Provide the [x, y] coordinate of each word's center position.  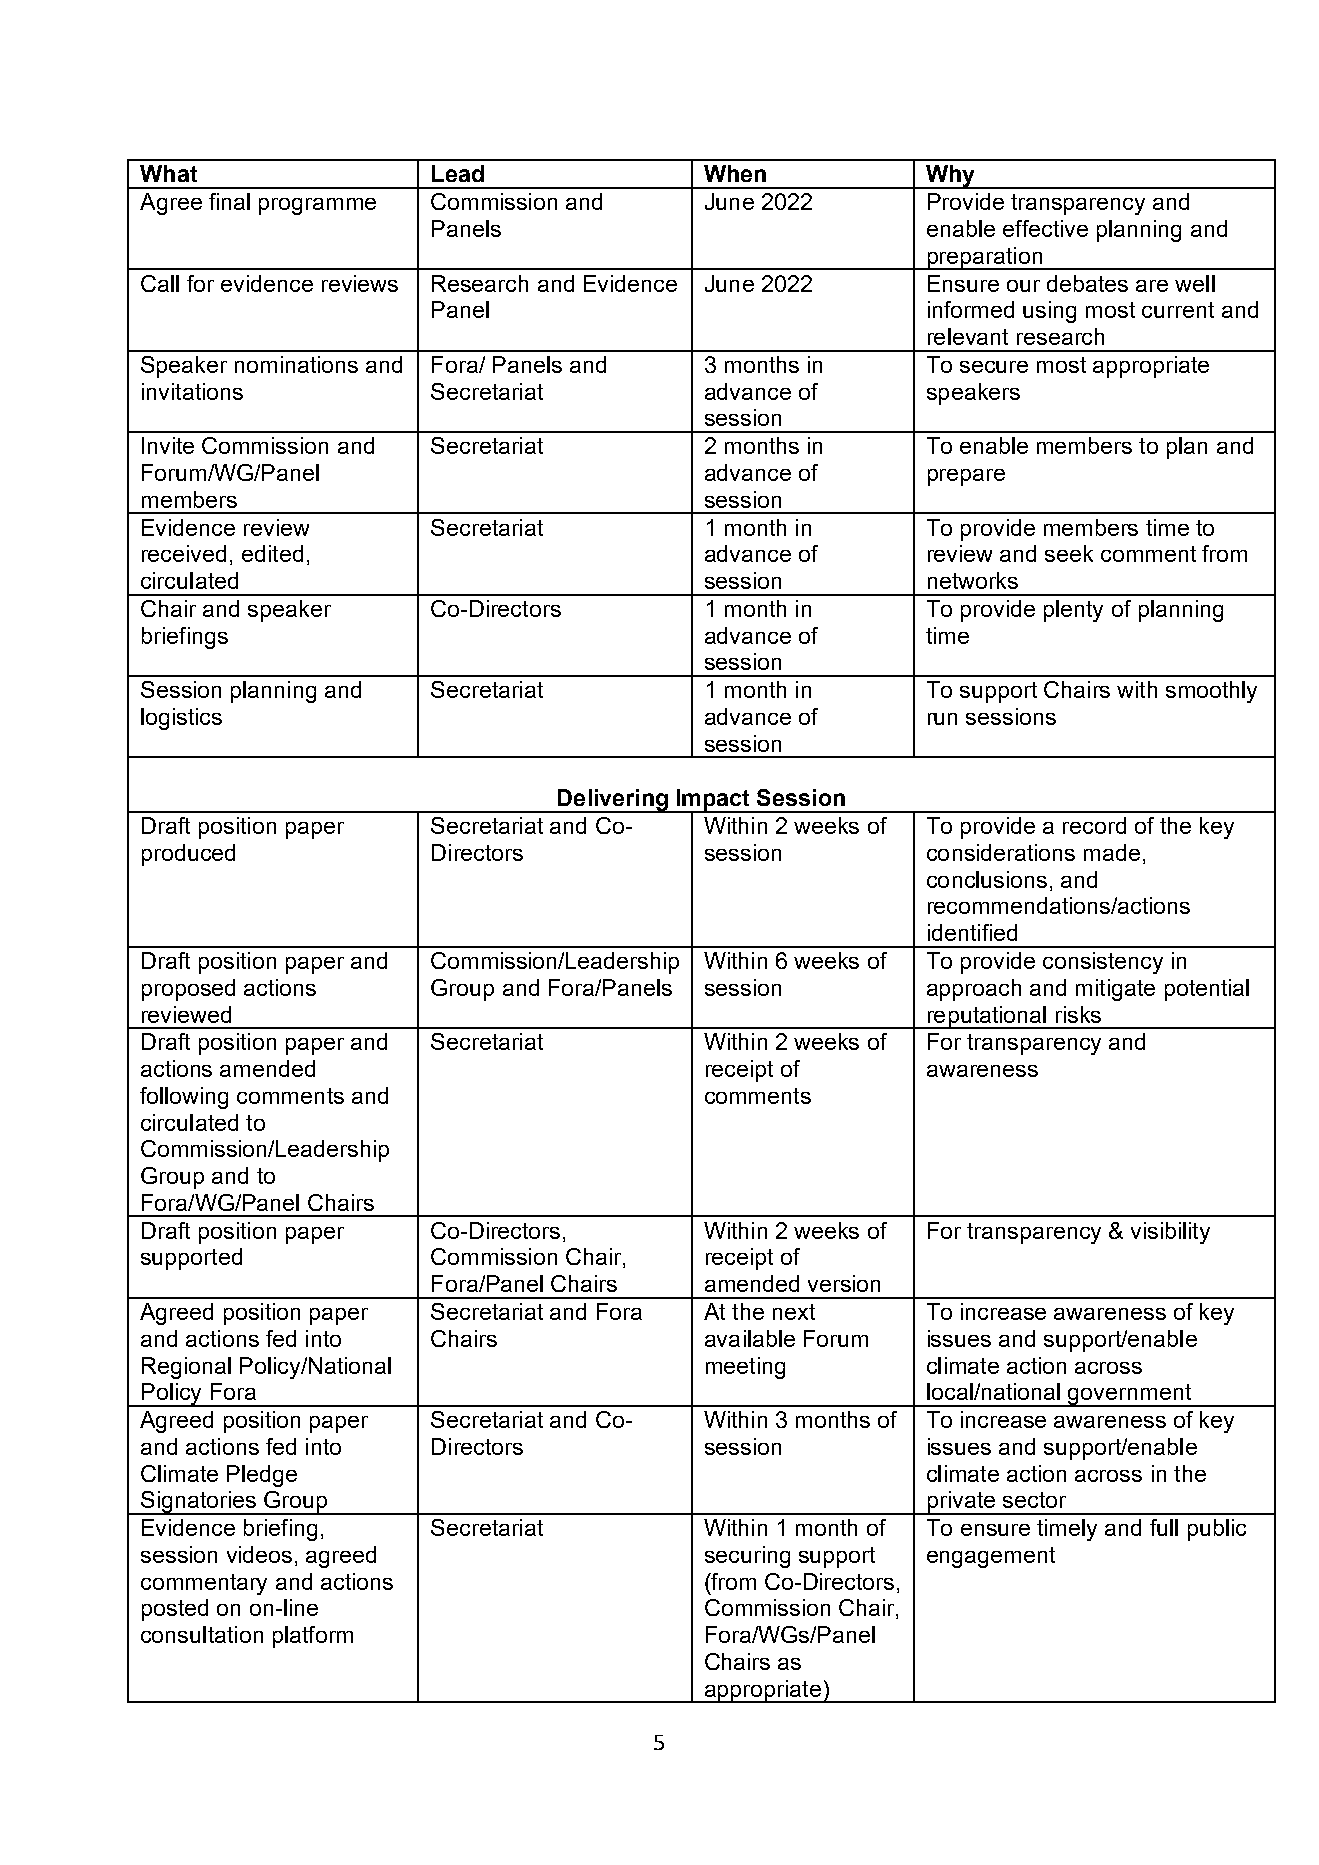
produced [188, 855]
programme [317, 206]
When [735, 173]
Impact [714, 801]
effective [1045, 228]
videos [259, 1554]
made [1112, 852]
